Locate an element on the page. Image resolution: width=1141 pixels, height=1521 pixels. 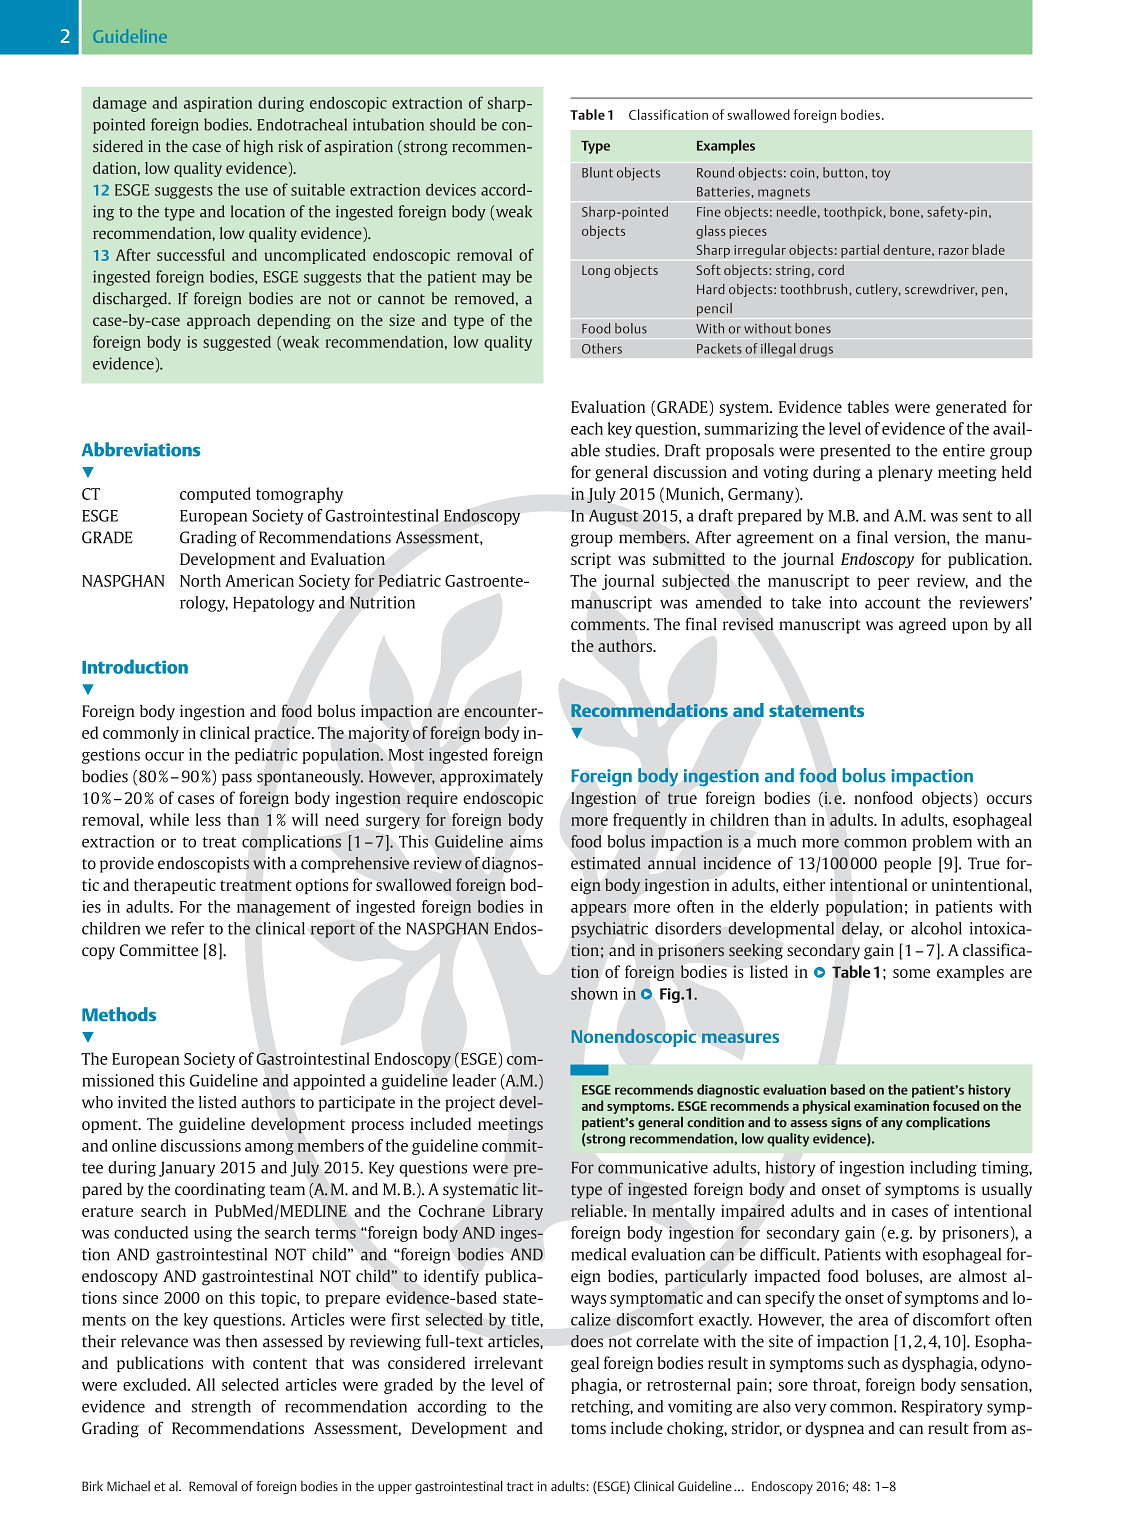
Blunt is located at coordinates (597, 172).
